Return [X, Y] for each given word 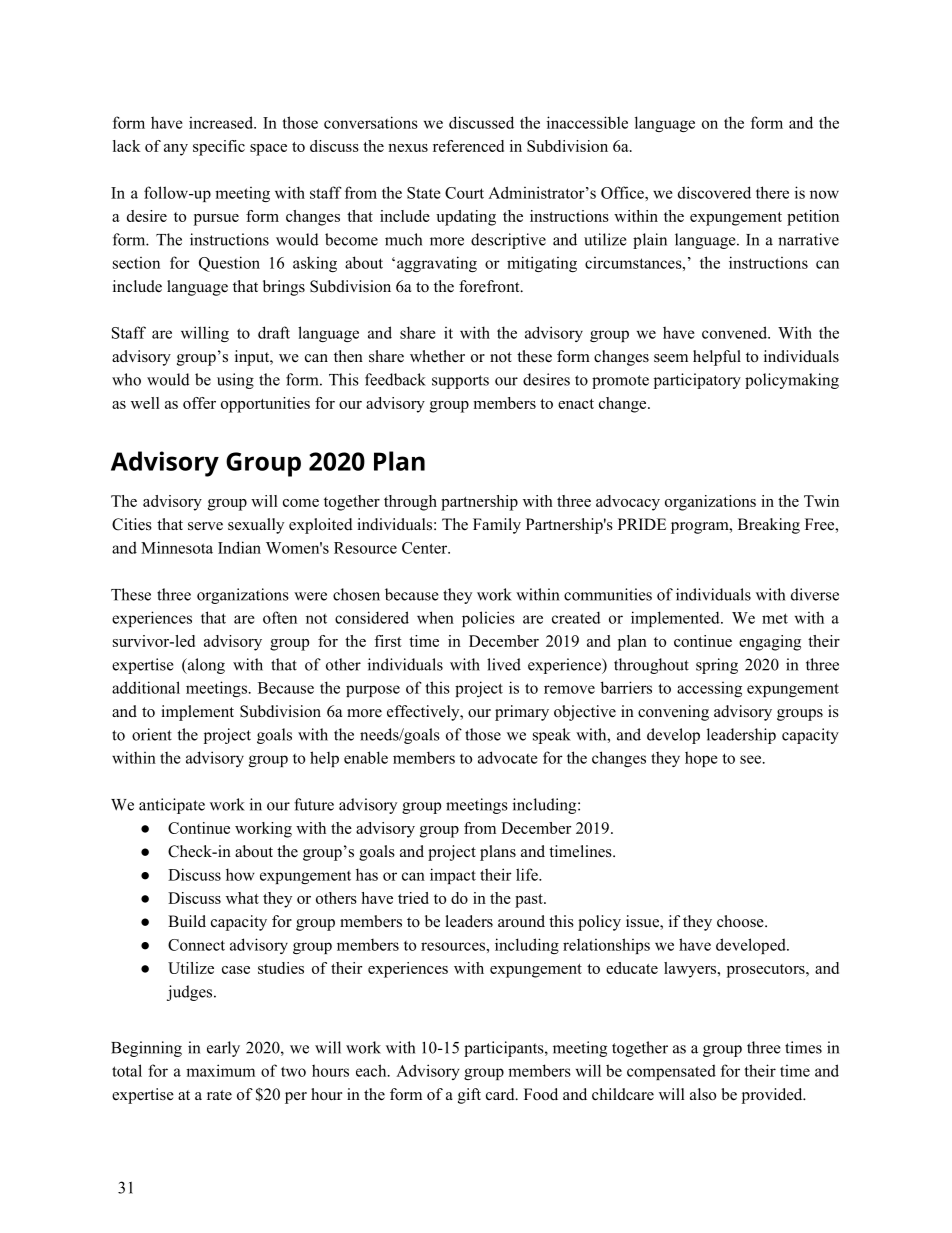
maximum [220, 1070]
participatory [697, 381]
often [280, 617]
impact [453, 876]
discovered [714, 192]
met [775, 618]
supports [460, 382]
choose [741, 921]
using [235, 381]
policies [488, 619]
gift [469, 1096]
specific [219, 148]
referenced [468, 146]
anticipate [172, 806]
